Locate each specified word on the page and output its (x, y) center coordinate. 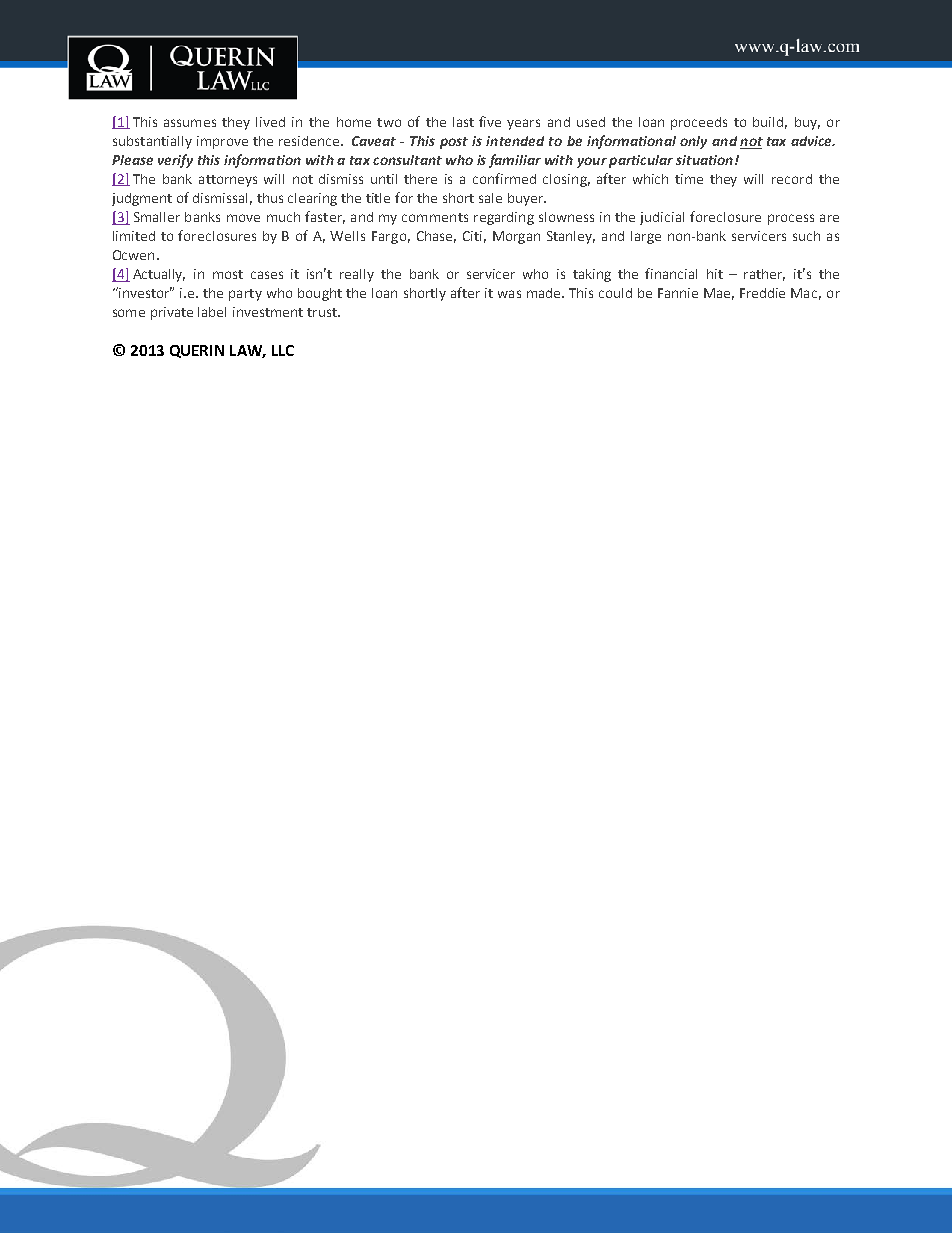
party (245, 295)
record (792, 179)
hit (715, 274)
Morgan (516, 237)
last (463, 122)
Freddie (762, 293)
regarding (504, 218)
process (791, 219)
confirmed (504, 178)
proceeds (699, 123)
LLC (283, 350)
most (228, 274)
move (243, 218)
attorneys (228, 181)
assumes (190, 123)
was (509, 294)
